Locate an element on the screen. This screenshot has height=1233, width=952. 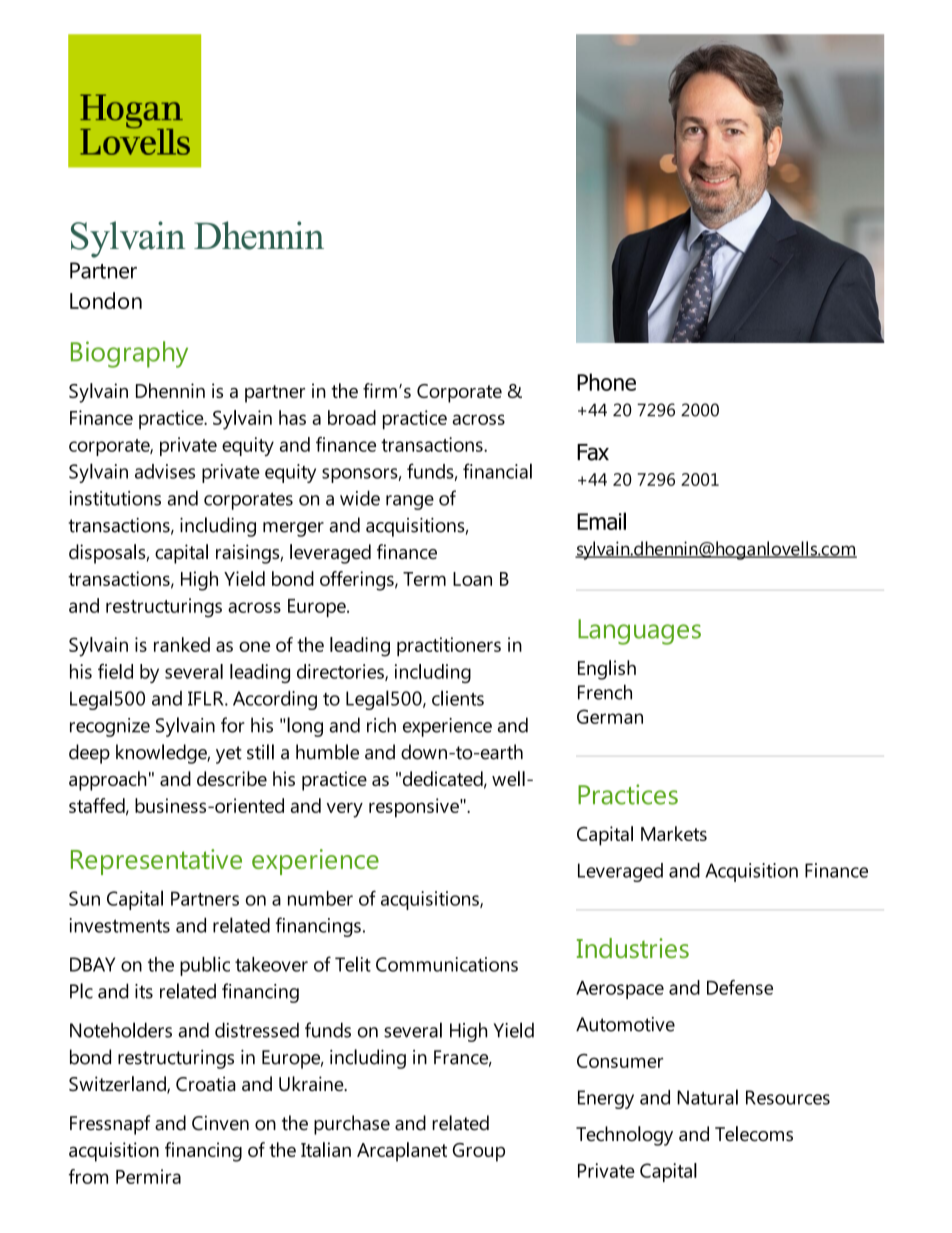
Group is located at coordinates (479, 1152).
